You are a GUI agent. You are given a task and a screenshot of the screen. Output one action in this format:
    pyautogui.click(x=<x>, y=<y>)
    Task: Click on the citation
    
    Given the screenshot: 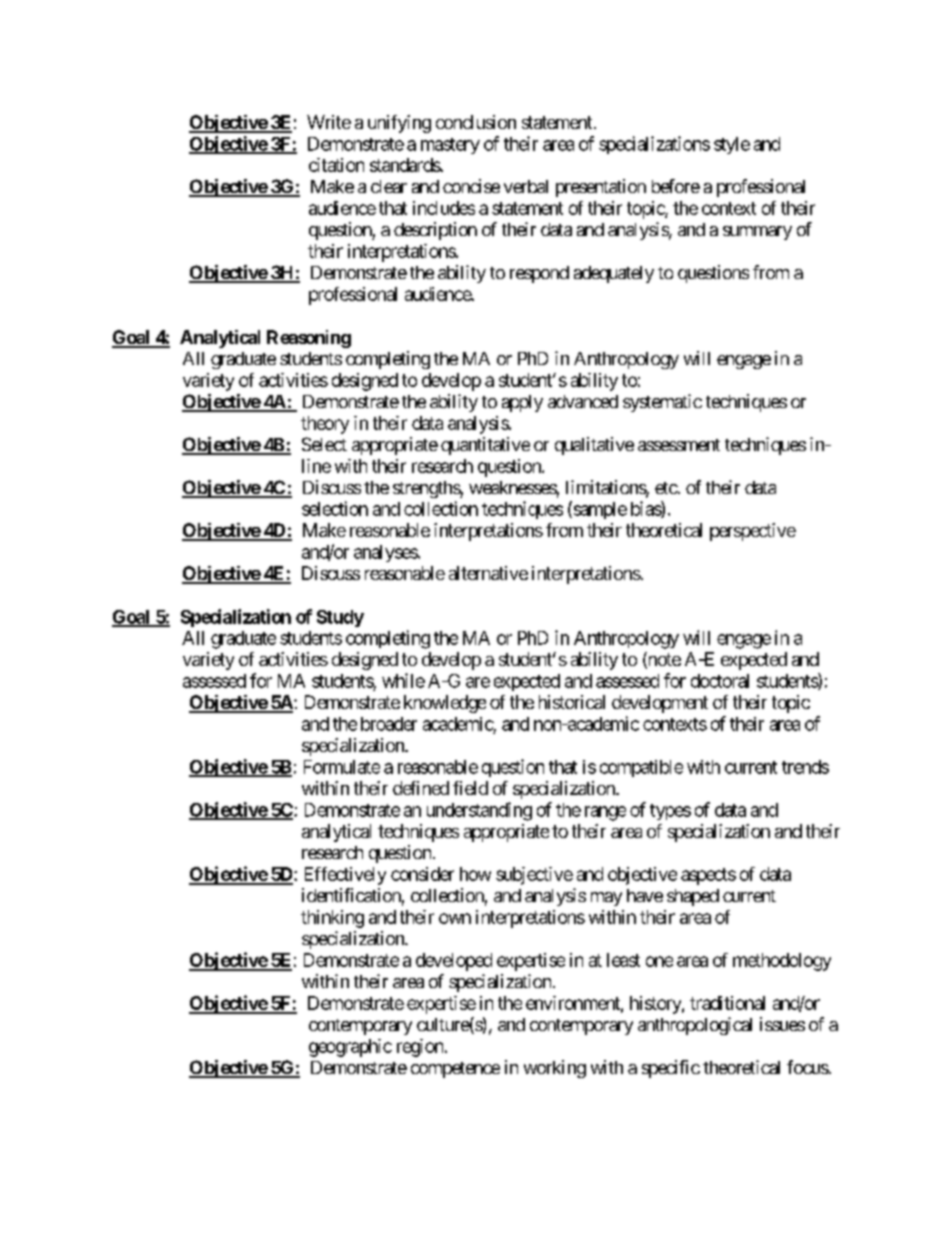 What is the action you would take?
    pyautogui.click(x=336, y=165)
